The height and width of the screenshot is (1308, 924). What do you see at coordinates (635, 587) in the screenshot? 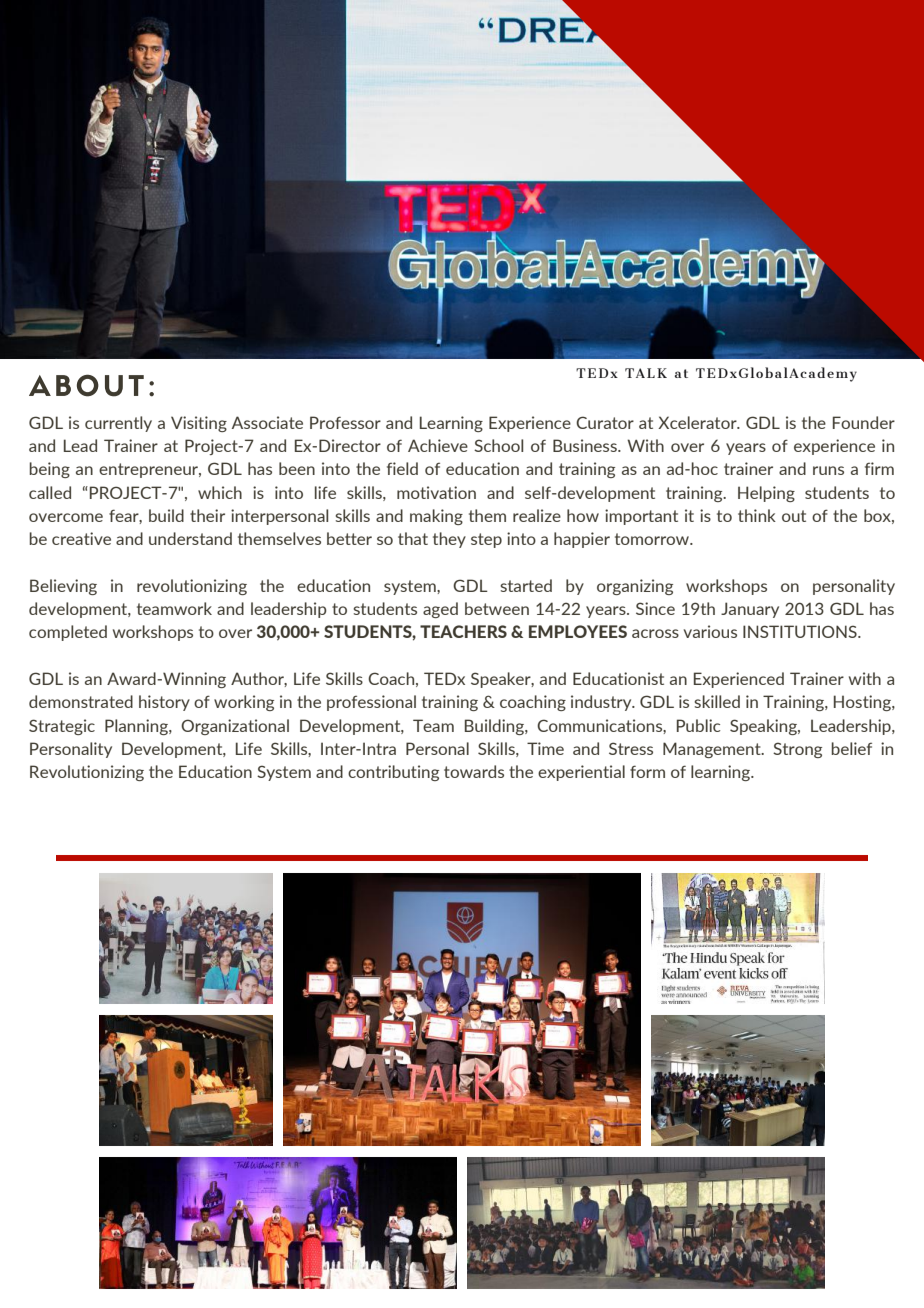
I see `organizing` at bounding box center [635, 587].
